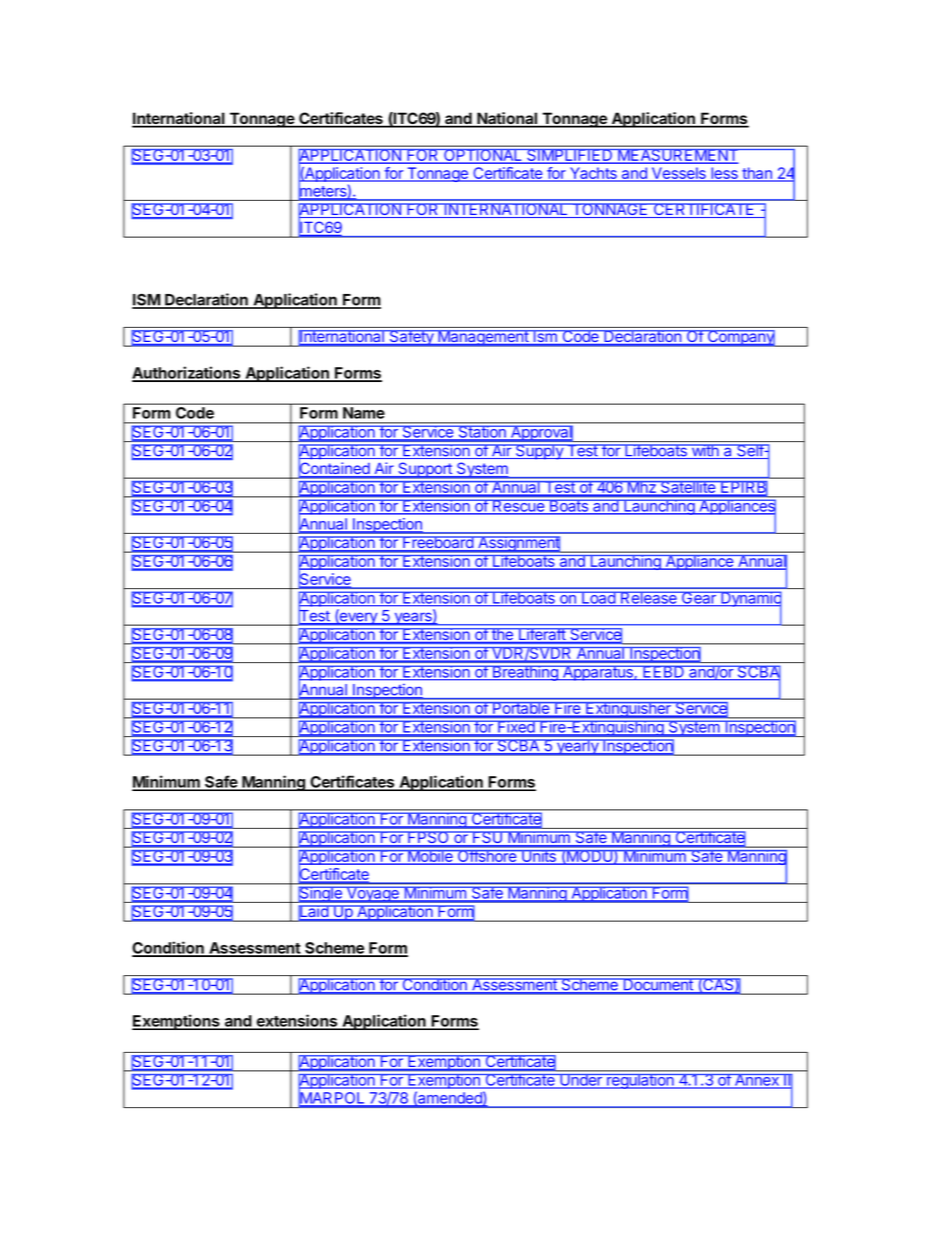 The width and height of the screenshot is (952, 1233). I want to click on Authorizations, so click(187, 373).
